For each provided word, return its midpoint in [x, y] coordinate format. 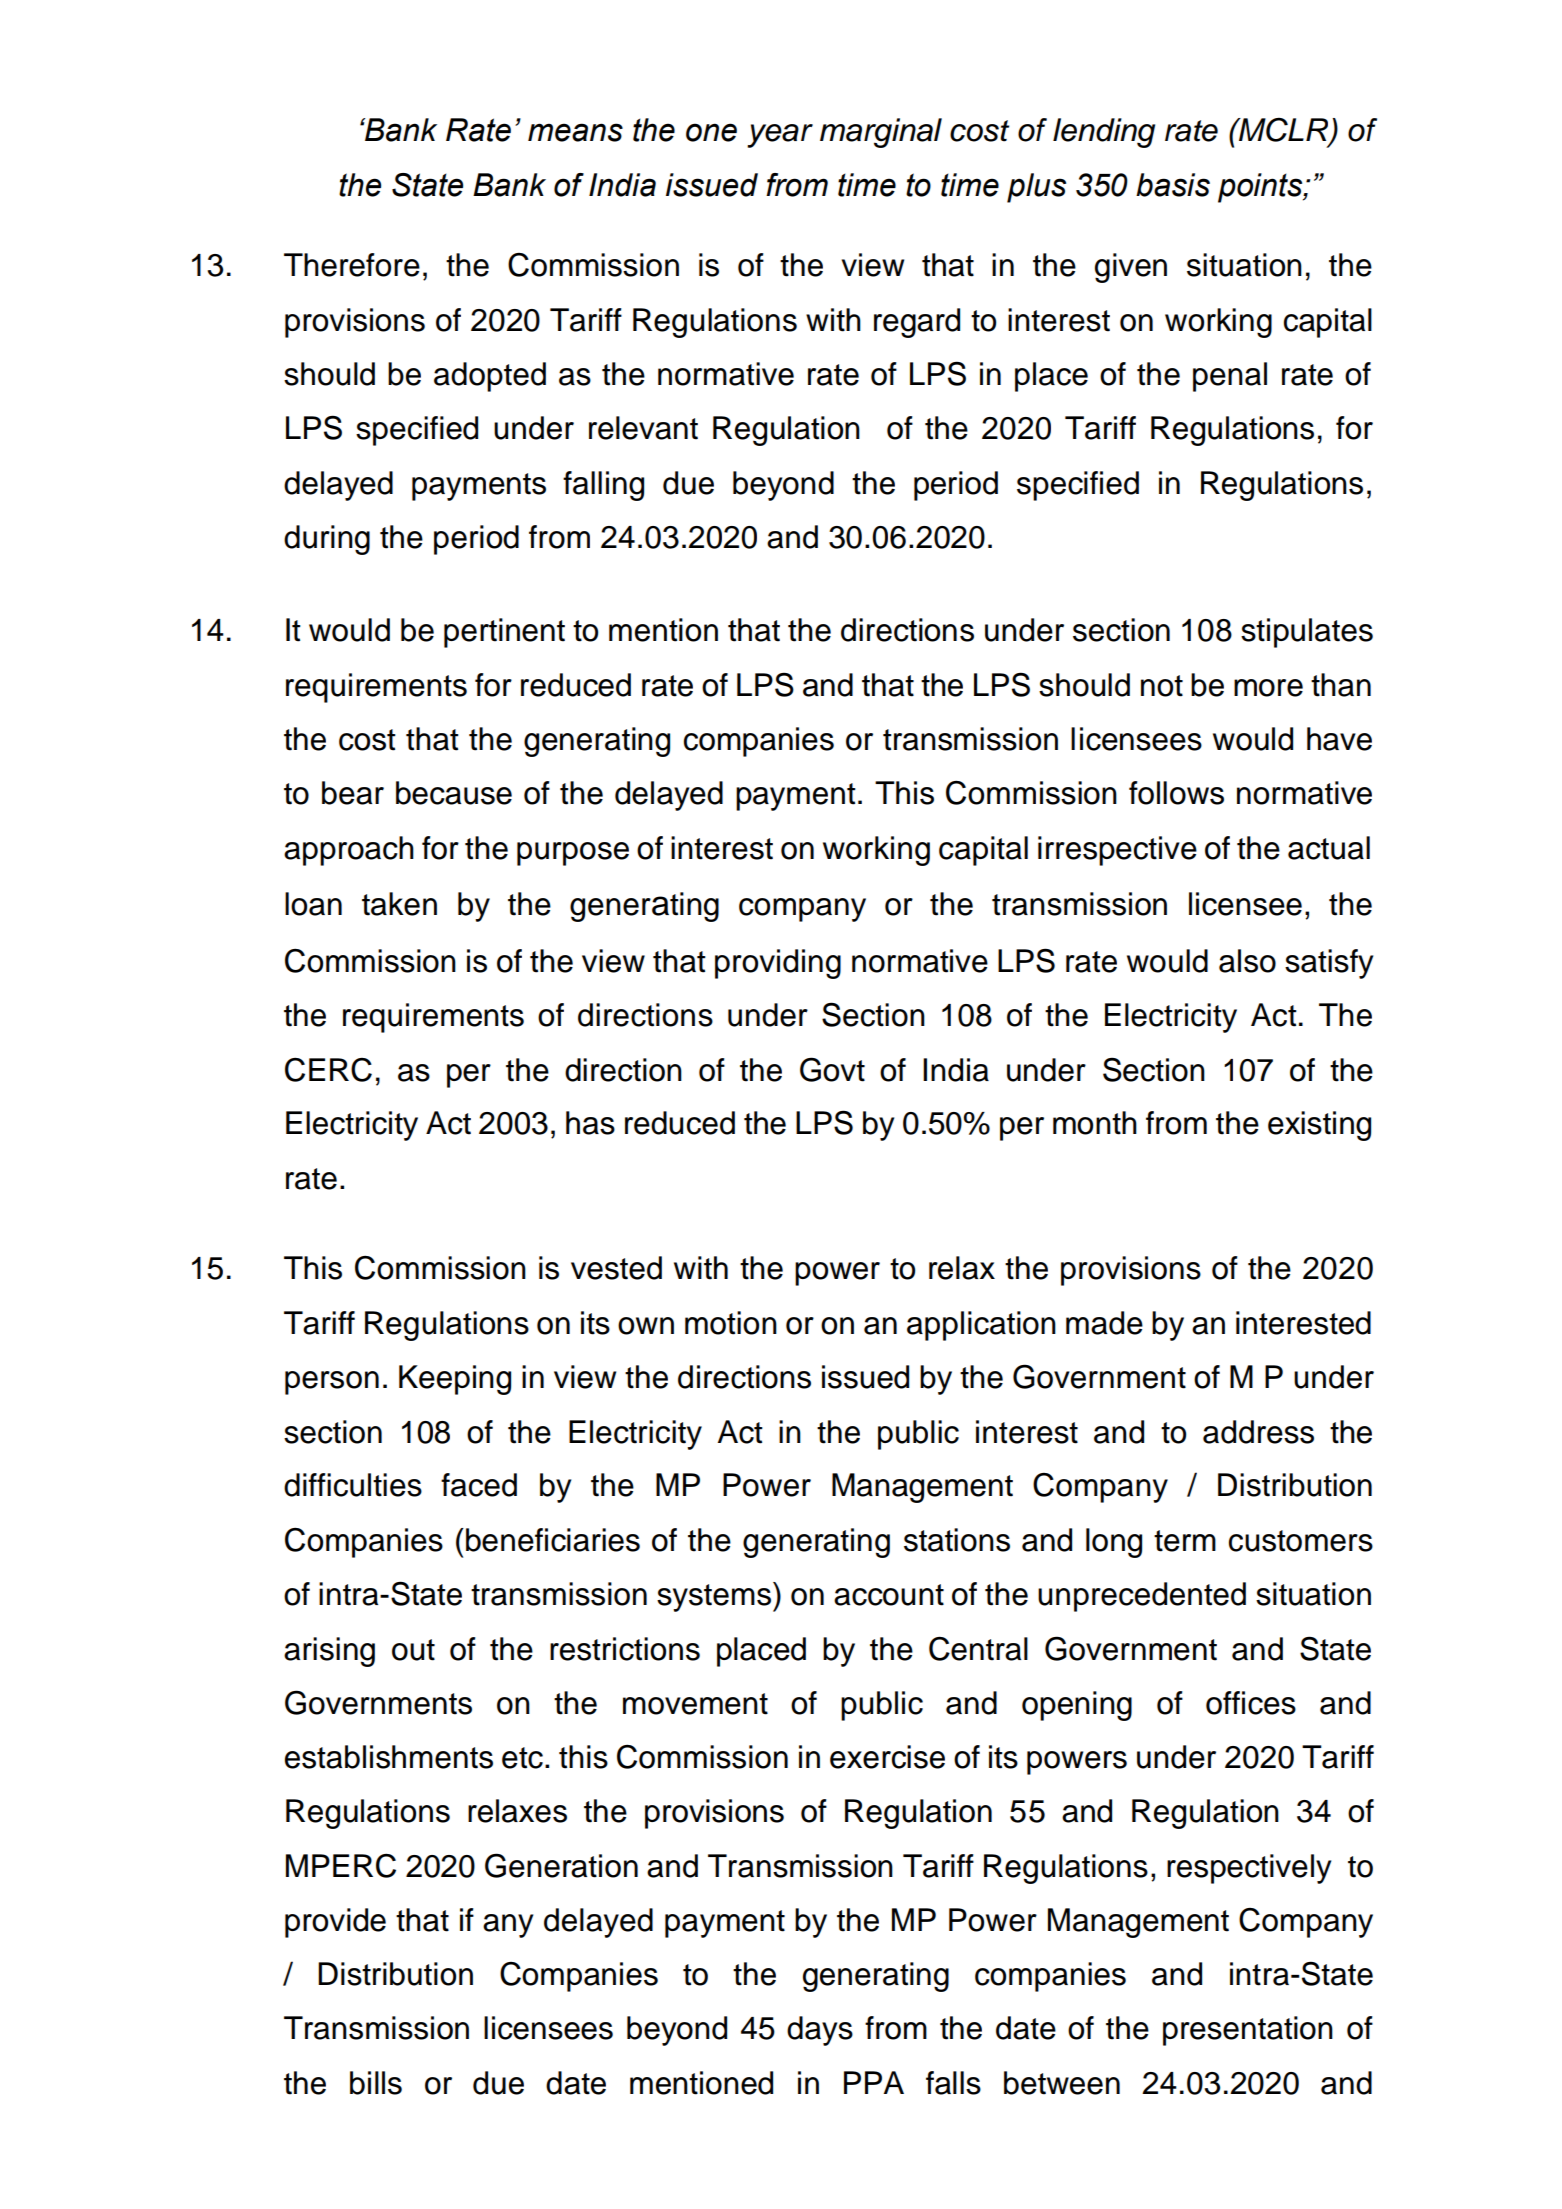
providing [778, 964]
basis [1173, 185]
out [413, 1650]
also [1247, 961]
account [889, 1595]
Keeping [455, 1380]
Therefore [352, 265]
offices [1251, 1703]
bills [376, 2083]
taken [399, 904]
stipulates [1307, 633]
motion [731, 1323]
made [1104, 1323]
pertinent [504, 633]
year [780, 136]
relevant [643, 428]
